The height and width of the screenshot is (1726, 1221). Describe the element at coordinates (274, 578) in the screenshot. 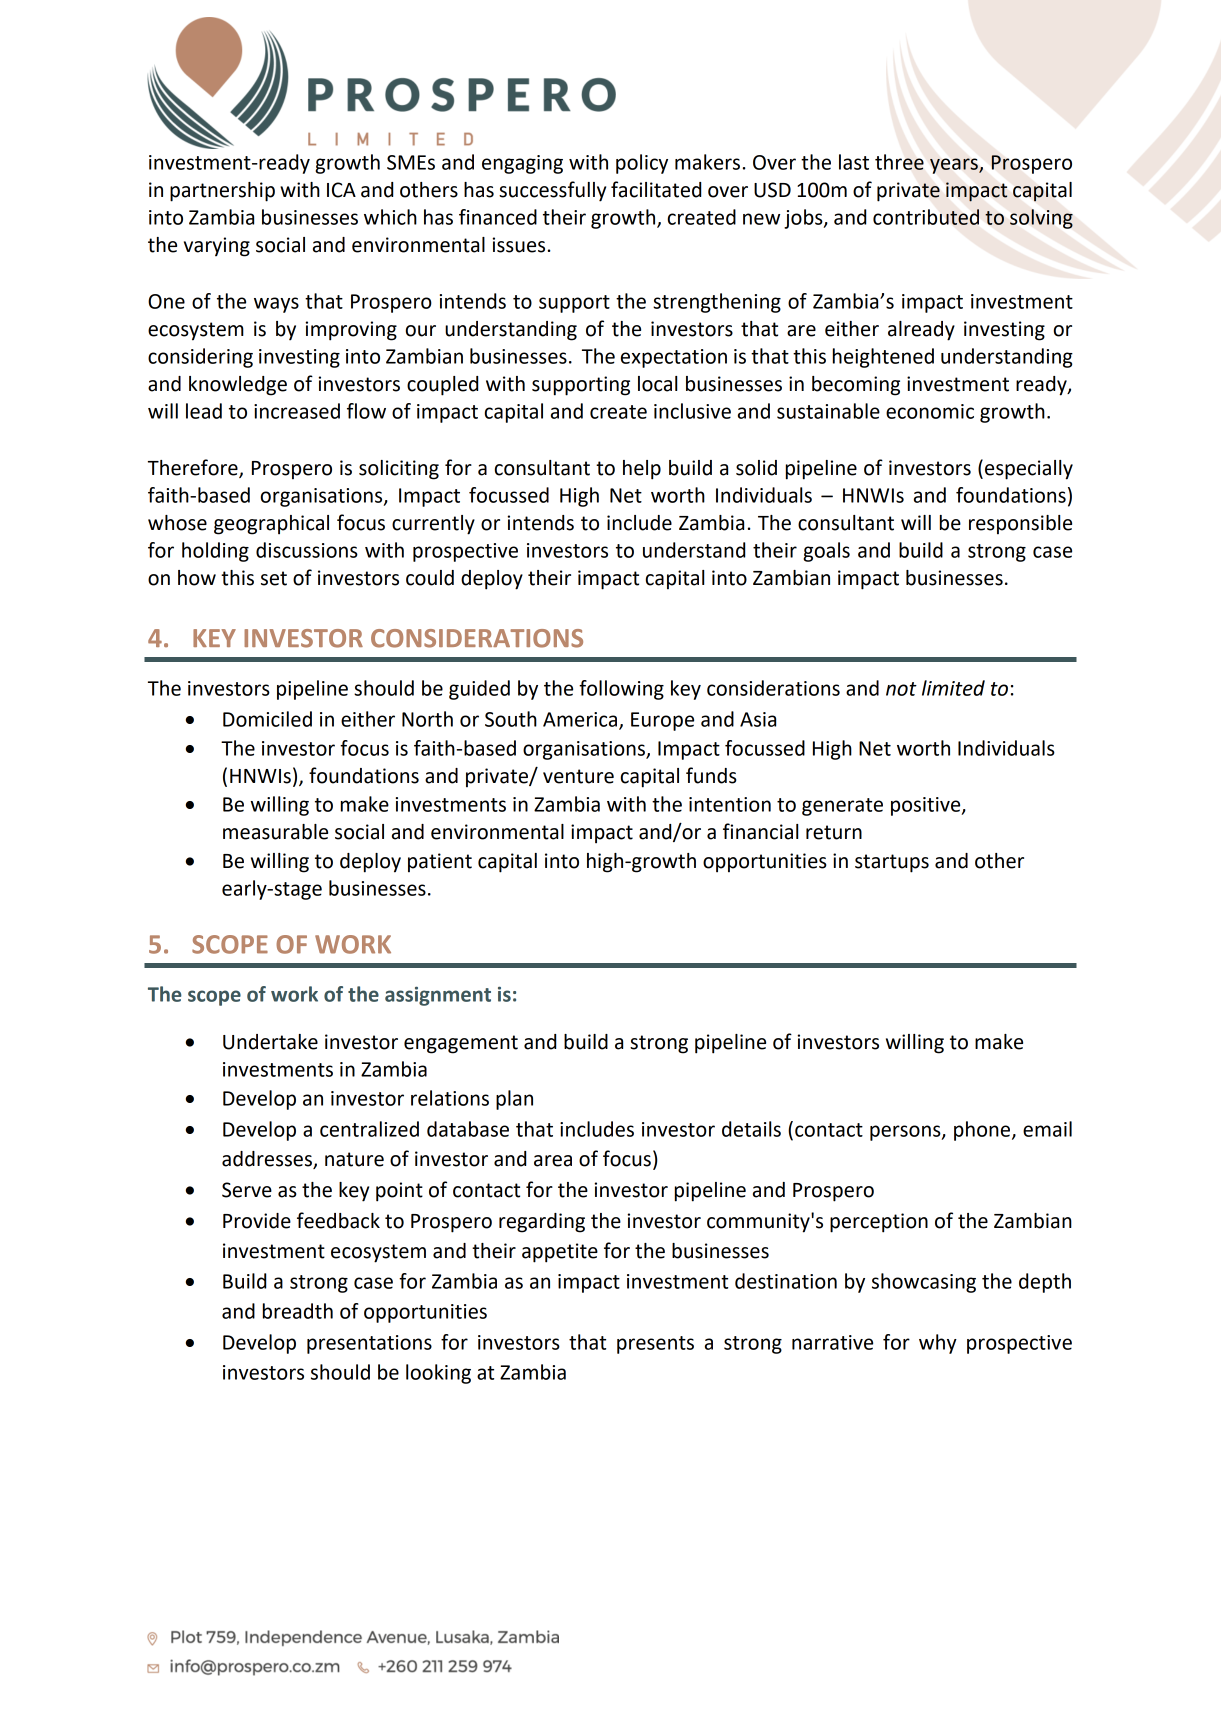

I see `set` at that location.
